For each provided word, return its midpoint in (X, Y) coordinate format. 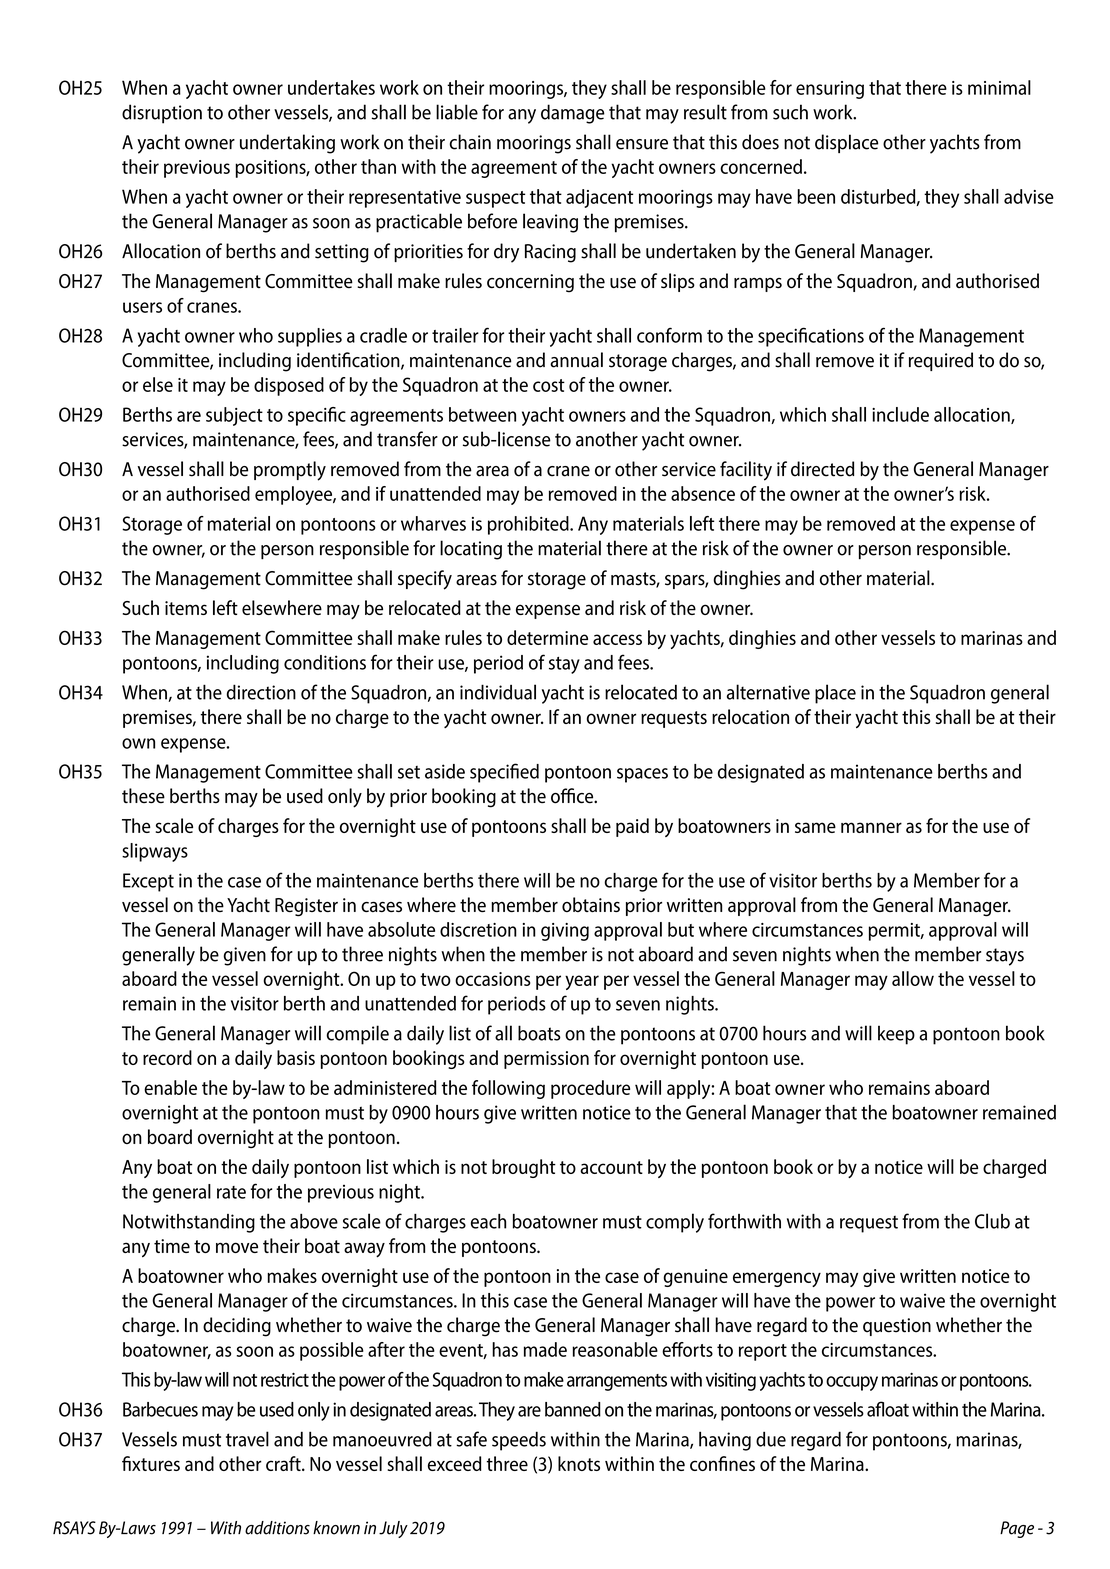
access (617, 639)
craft (284, 1463)
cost (549, 385)
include (900, 414)
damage (573, 114)
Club (992, 1221)
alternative (768, 692)
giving (565, 932)
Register (306, 907)
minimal (999, 87)
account (611, 1167)
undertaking (287, 144)
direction (261, 692)
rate (231, 1192)
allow (913, 978)
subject (234, 416)
